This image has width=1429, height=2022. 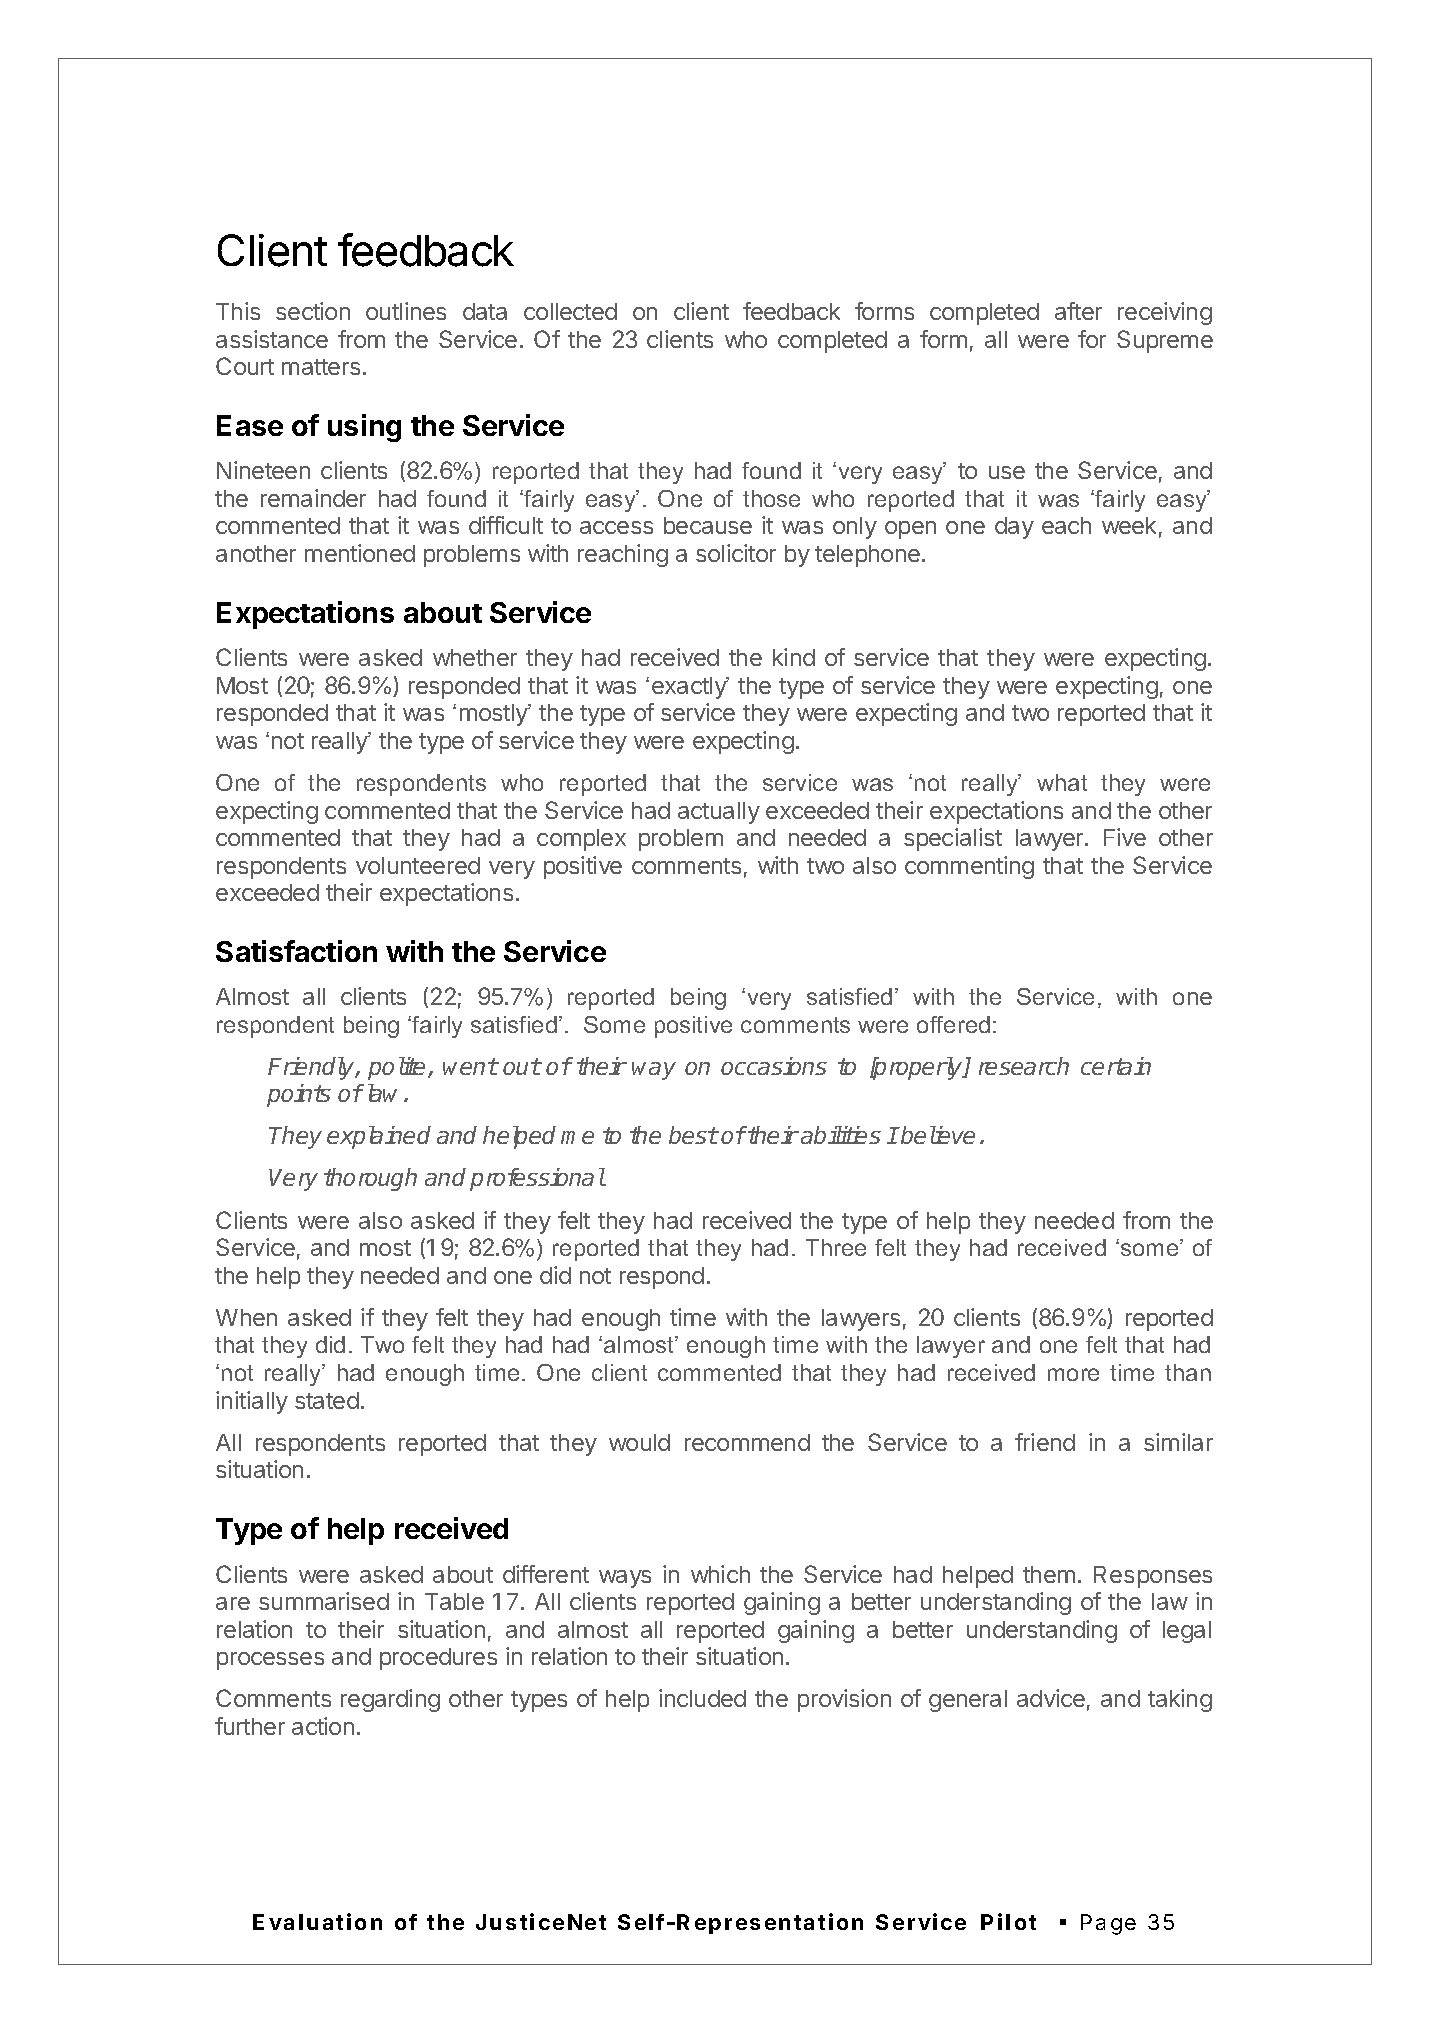 What do you see at coordinates (250, 1726) in the image?
I see `further` at bounding box center [250, 1726].
